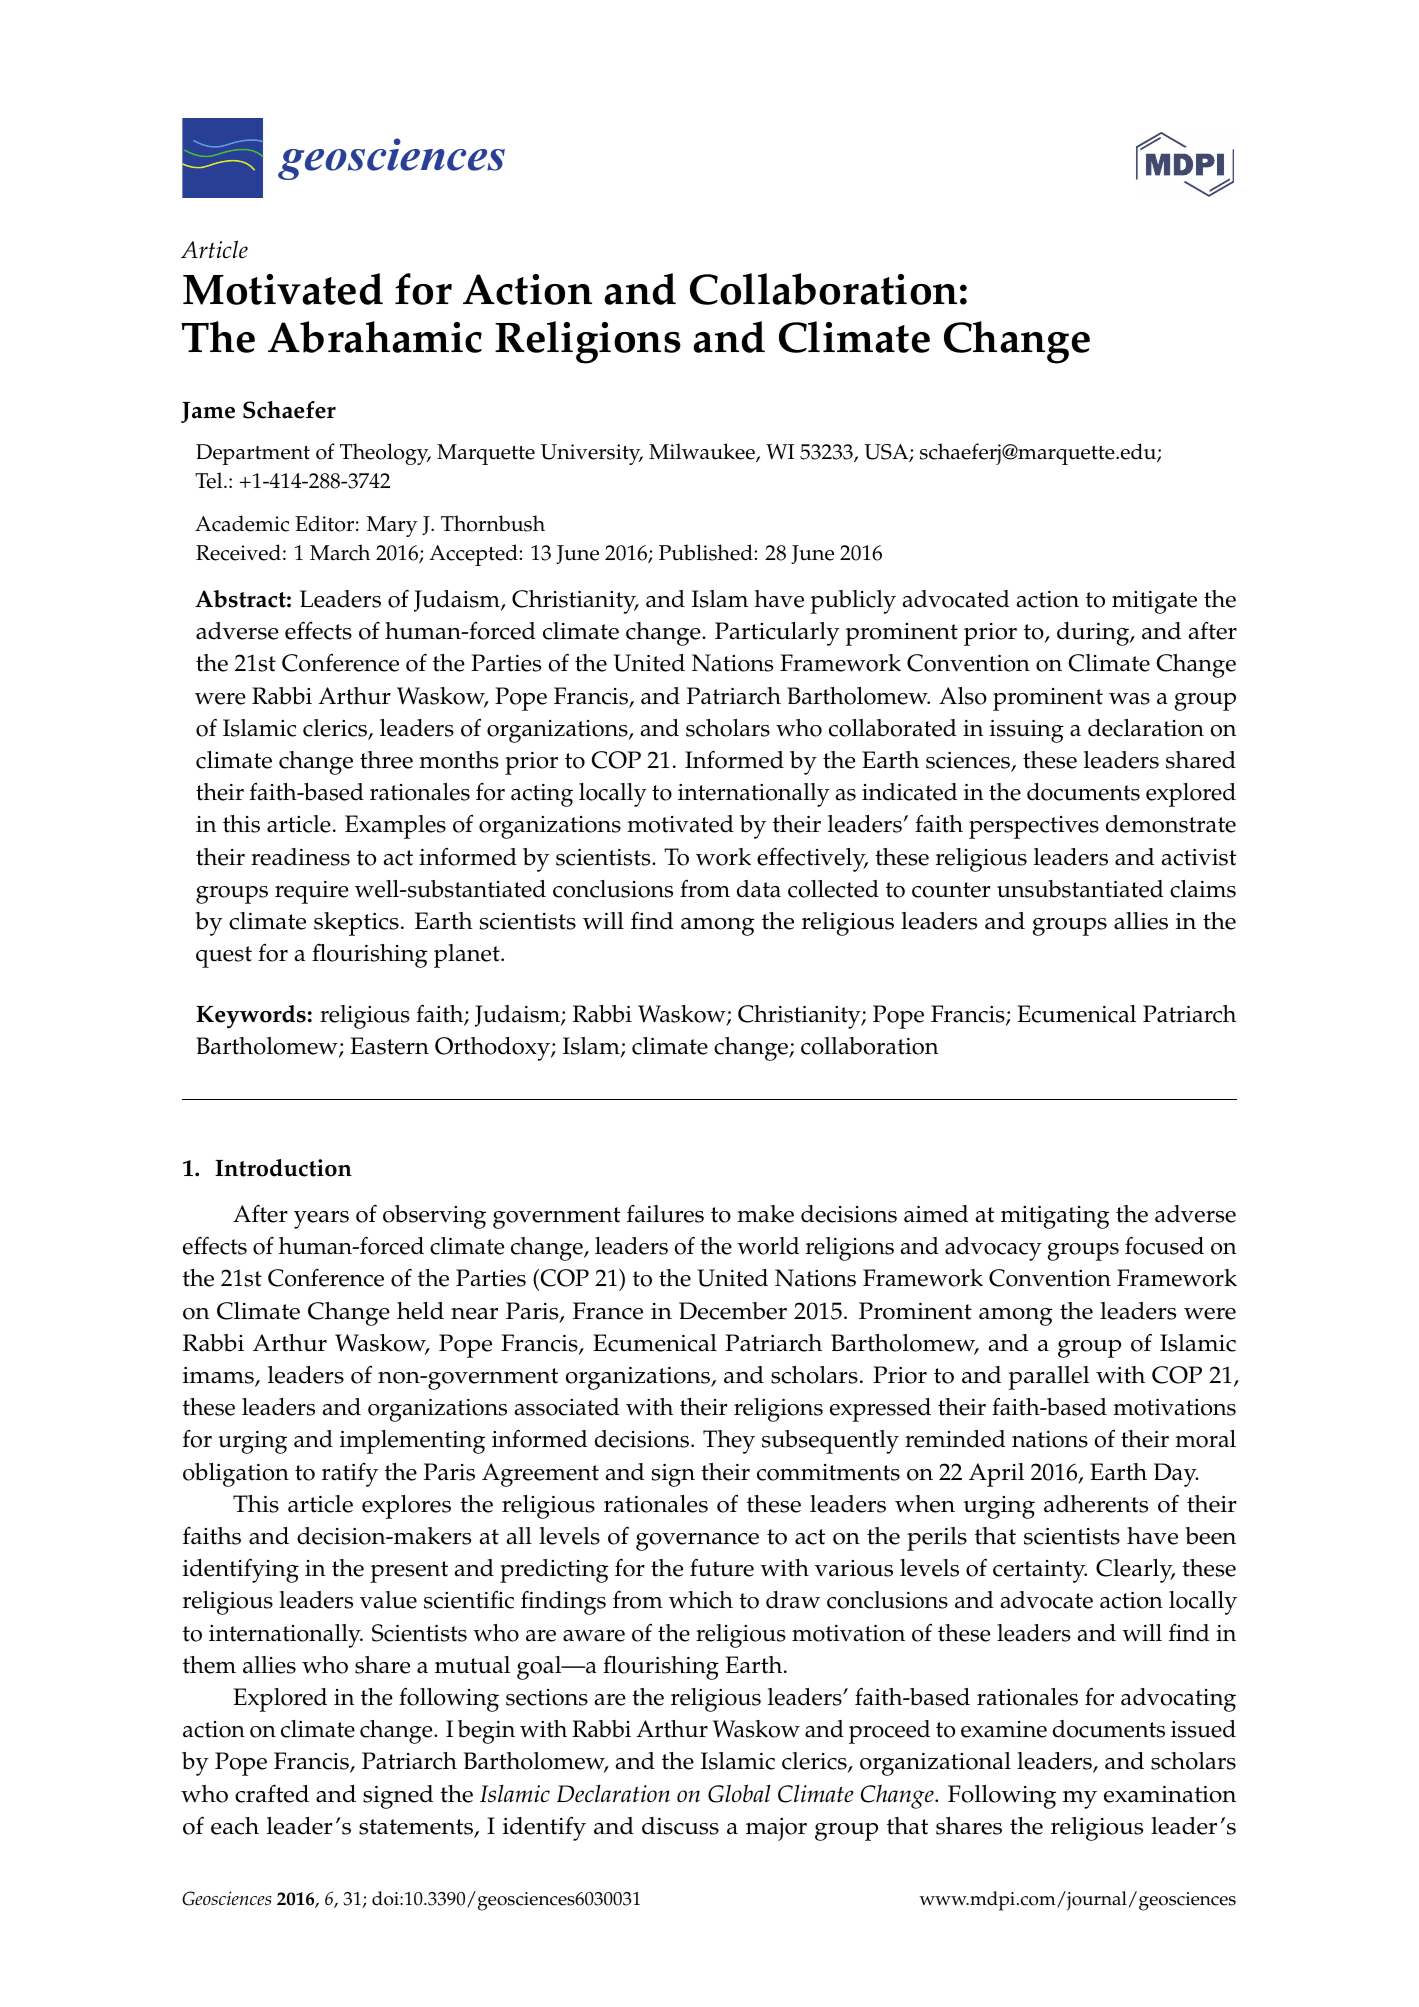 This screenshot has width=1419, height=2007. Describe the element at coordinates (739, 1793) in the screenshot. I see `Global` at that location.
